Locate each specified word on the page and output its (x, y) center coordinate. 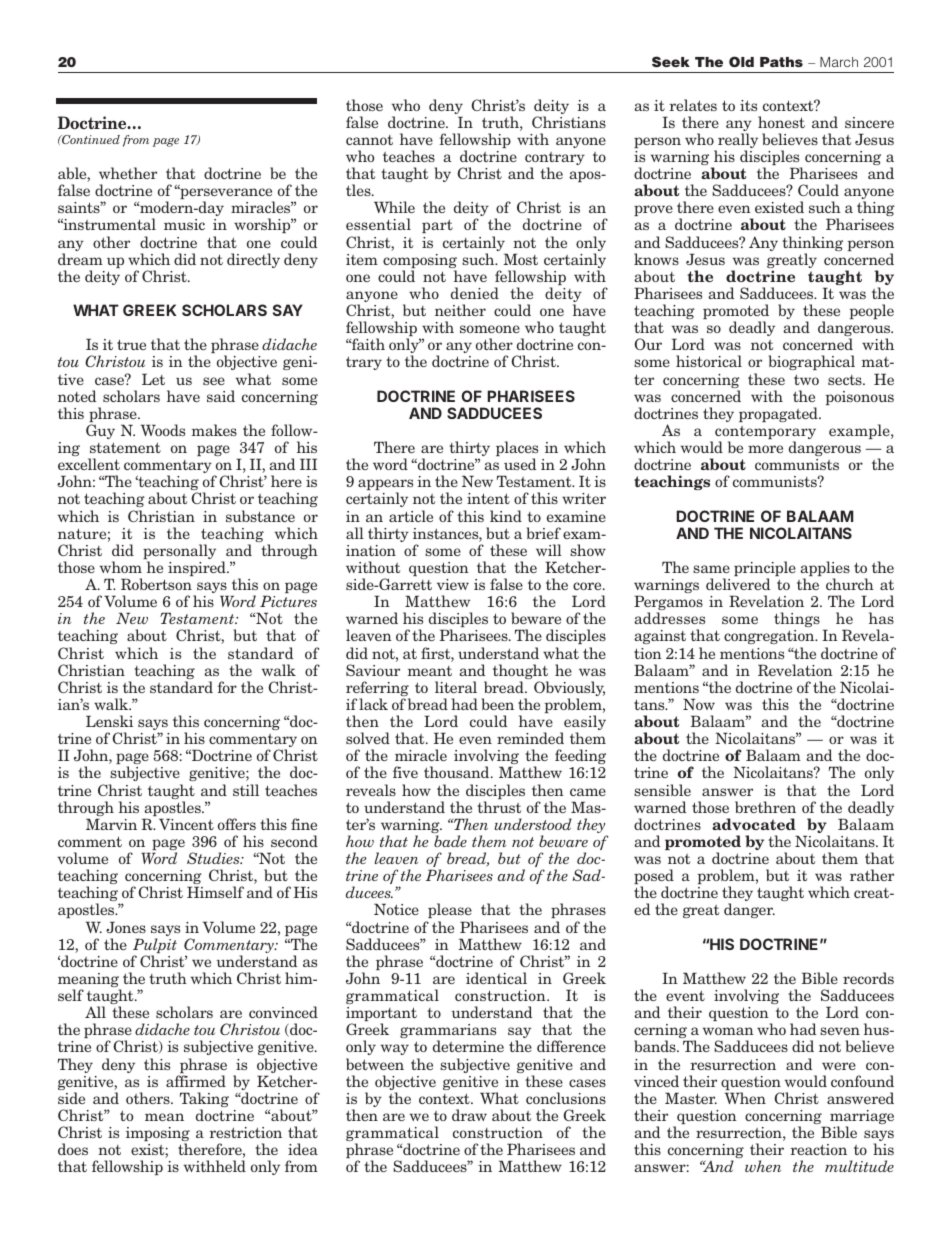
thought (520, 673)
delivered (738, 584)
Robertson (156, 584)
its (748, 105)
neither (460, 310)
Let (153, 379)
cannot (369, 140)
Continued (90, 139)
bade (450, 841)
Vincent (186, 824)
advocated (754, 824)
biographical (812, 362)
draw (469, 1115)
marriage (862, 1118)
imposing (158, 1135)
